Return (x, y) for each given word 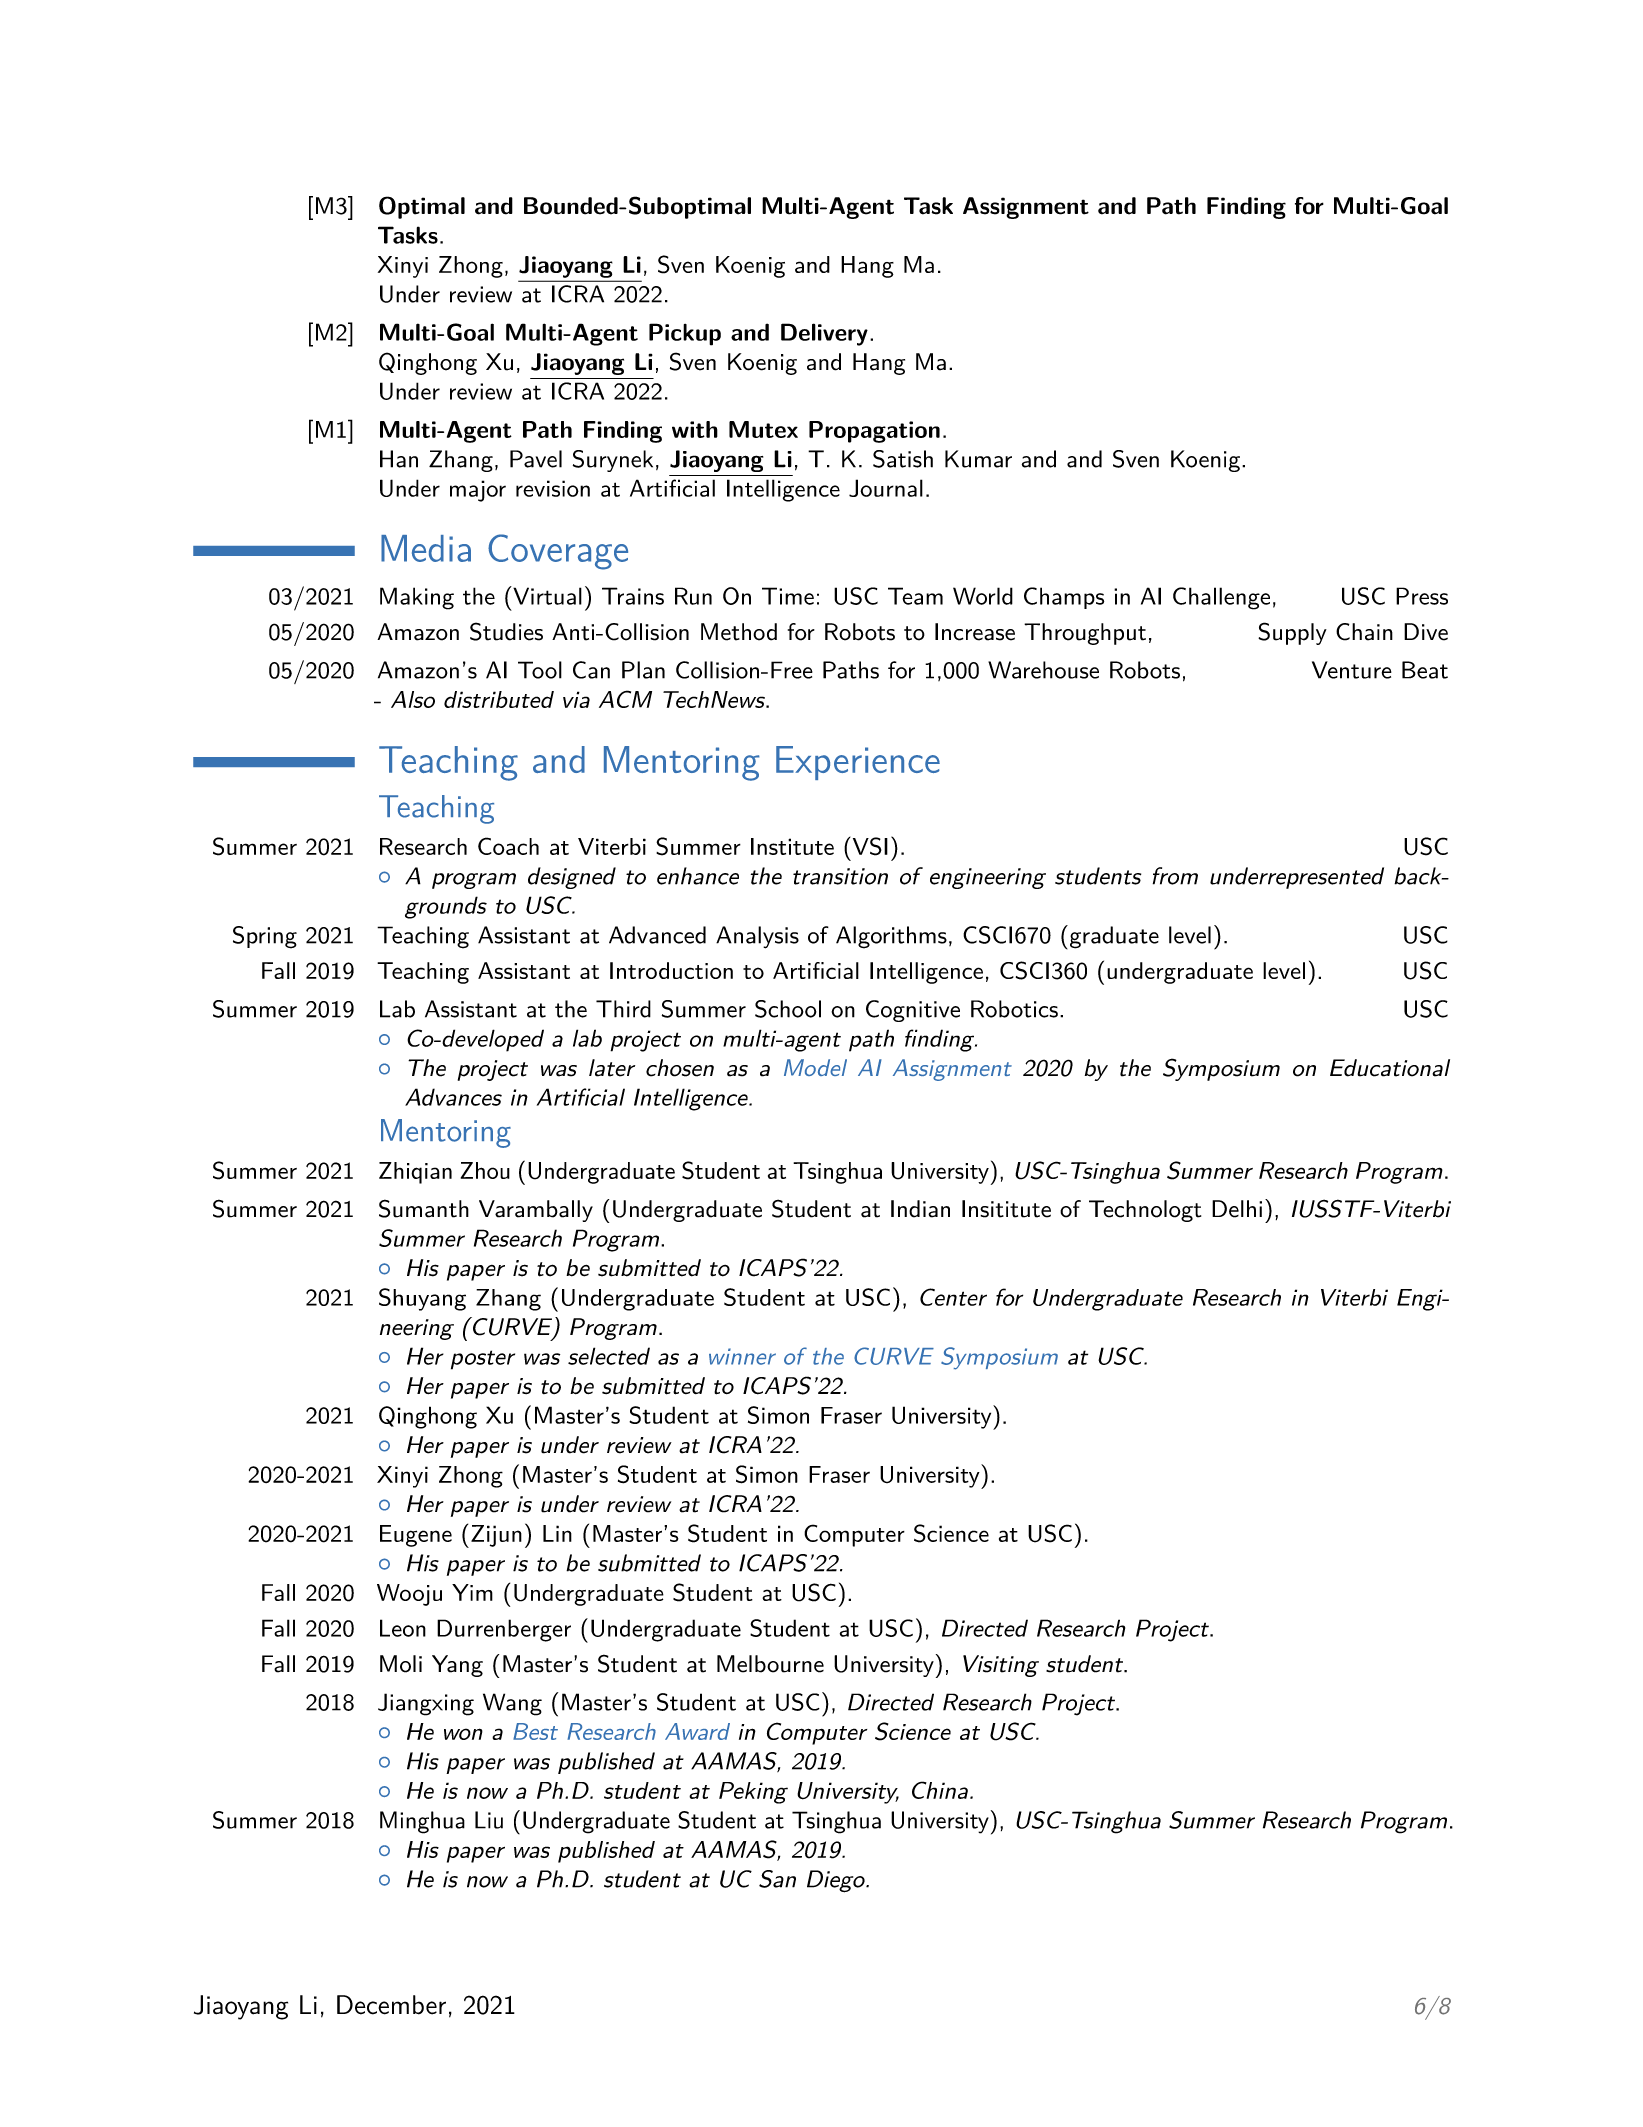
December (391, 2005)
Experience (858, 763)
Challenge (1221, 598)
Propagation (874, 432)
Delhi (1237, 1209)
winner (742, 1356)
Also (413, 699)
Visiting (1001, 1666)
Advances (453, 1097)
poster (483, 1360)
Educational (1390, 1068)
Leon (403, 1628)
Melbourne (770, 1664)
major (478, 491)
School (788, 1009)
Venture (1352, 670)
